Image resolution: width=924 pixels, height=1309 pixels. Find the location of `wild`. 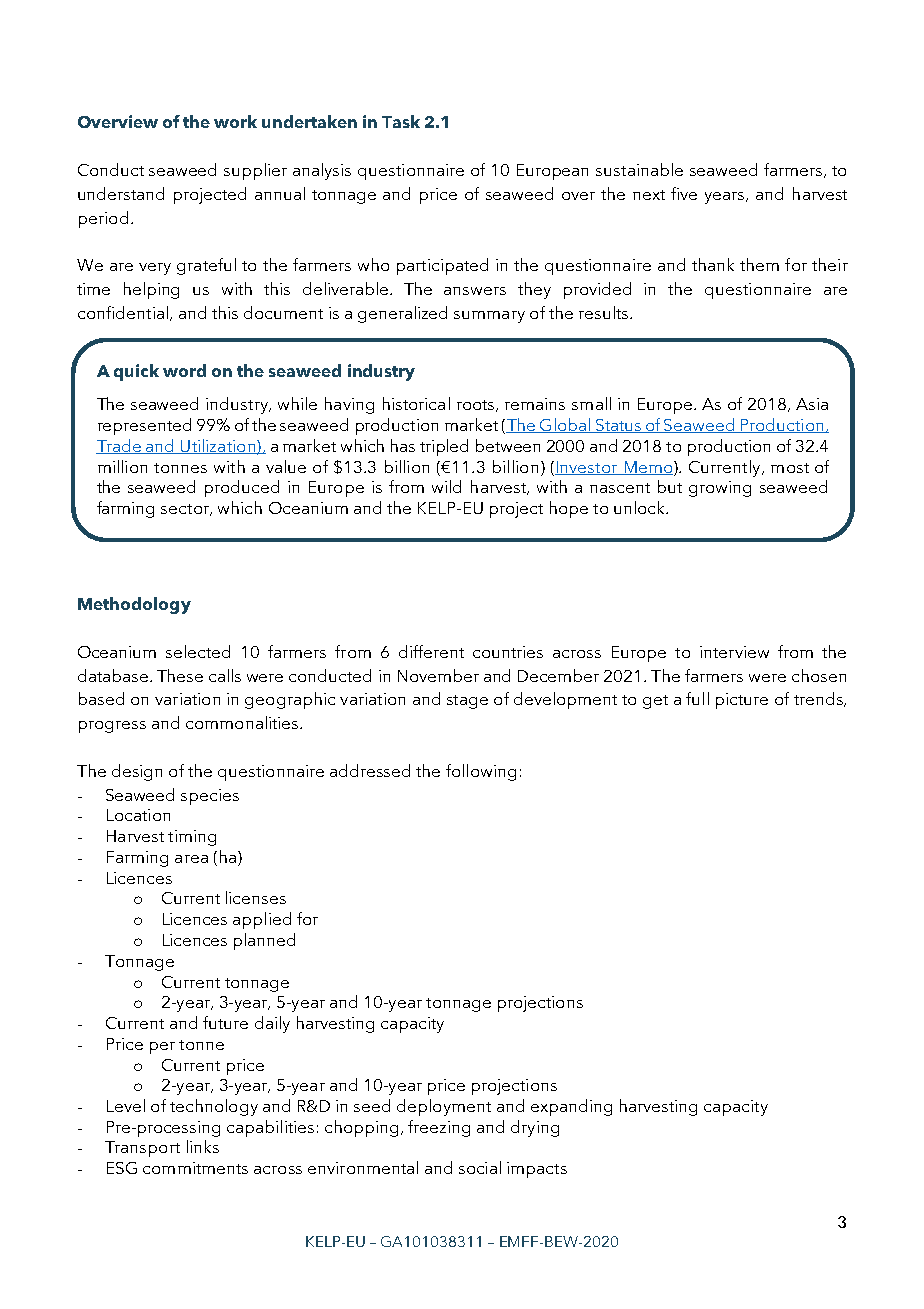

wild is located at coordinates (446, 486).
